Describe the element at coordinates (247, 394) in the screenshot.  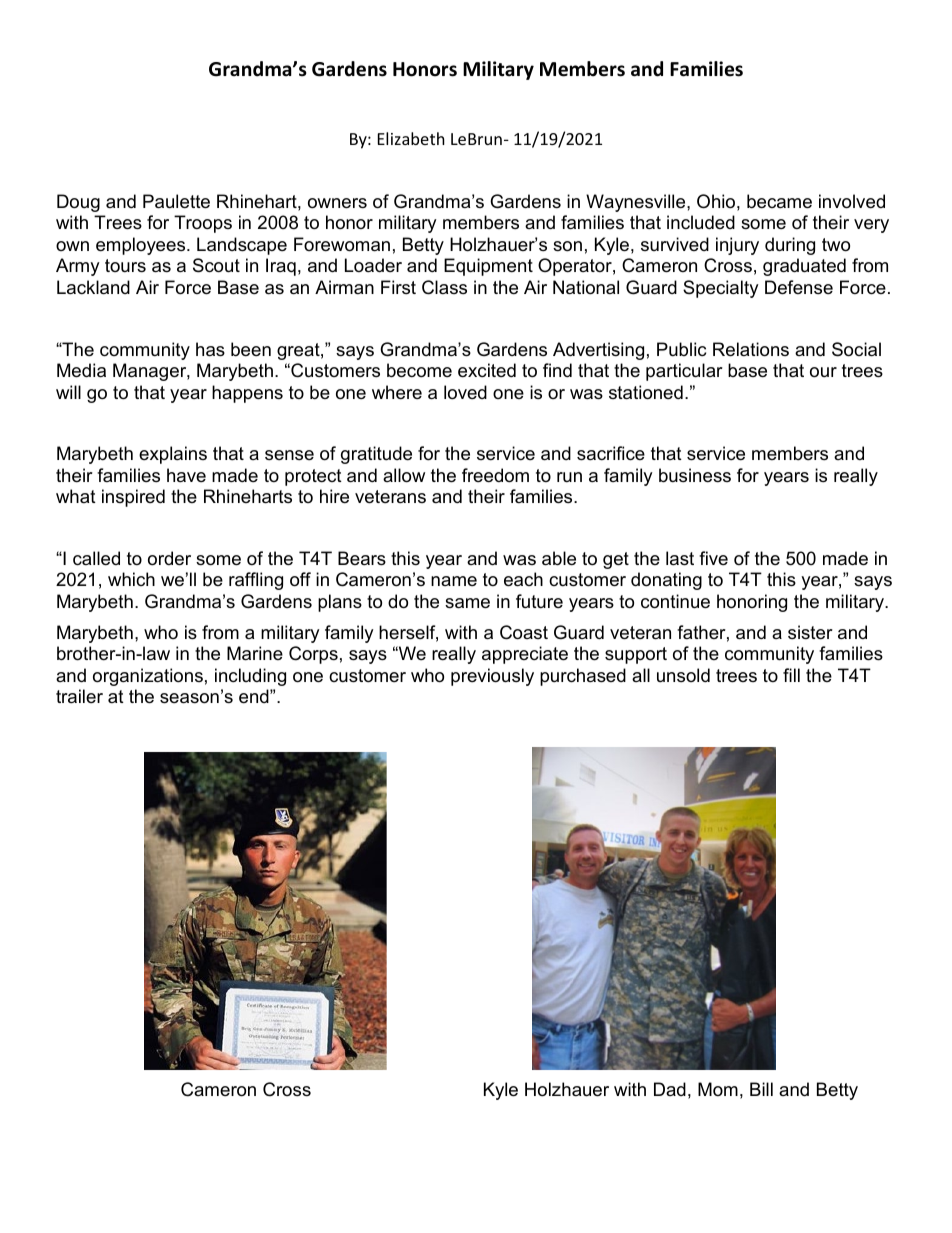
I see `happens` at that location.
